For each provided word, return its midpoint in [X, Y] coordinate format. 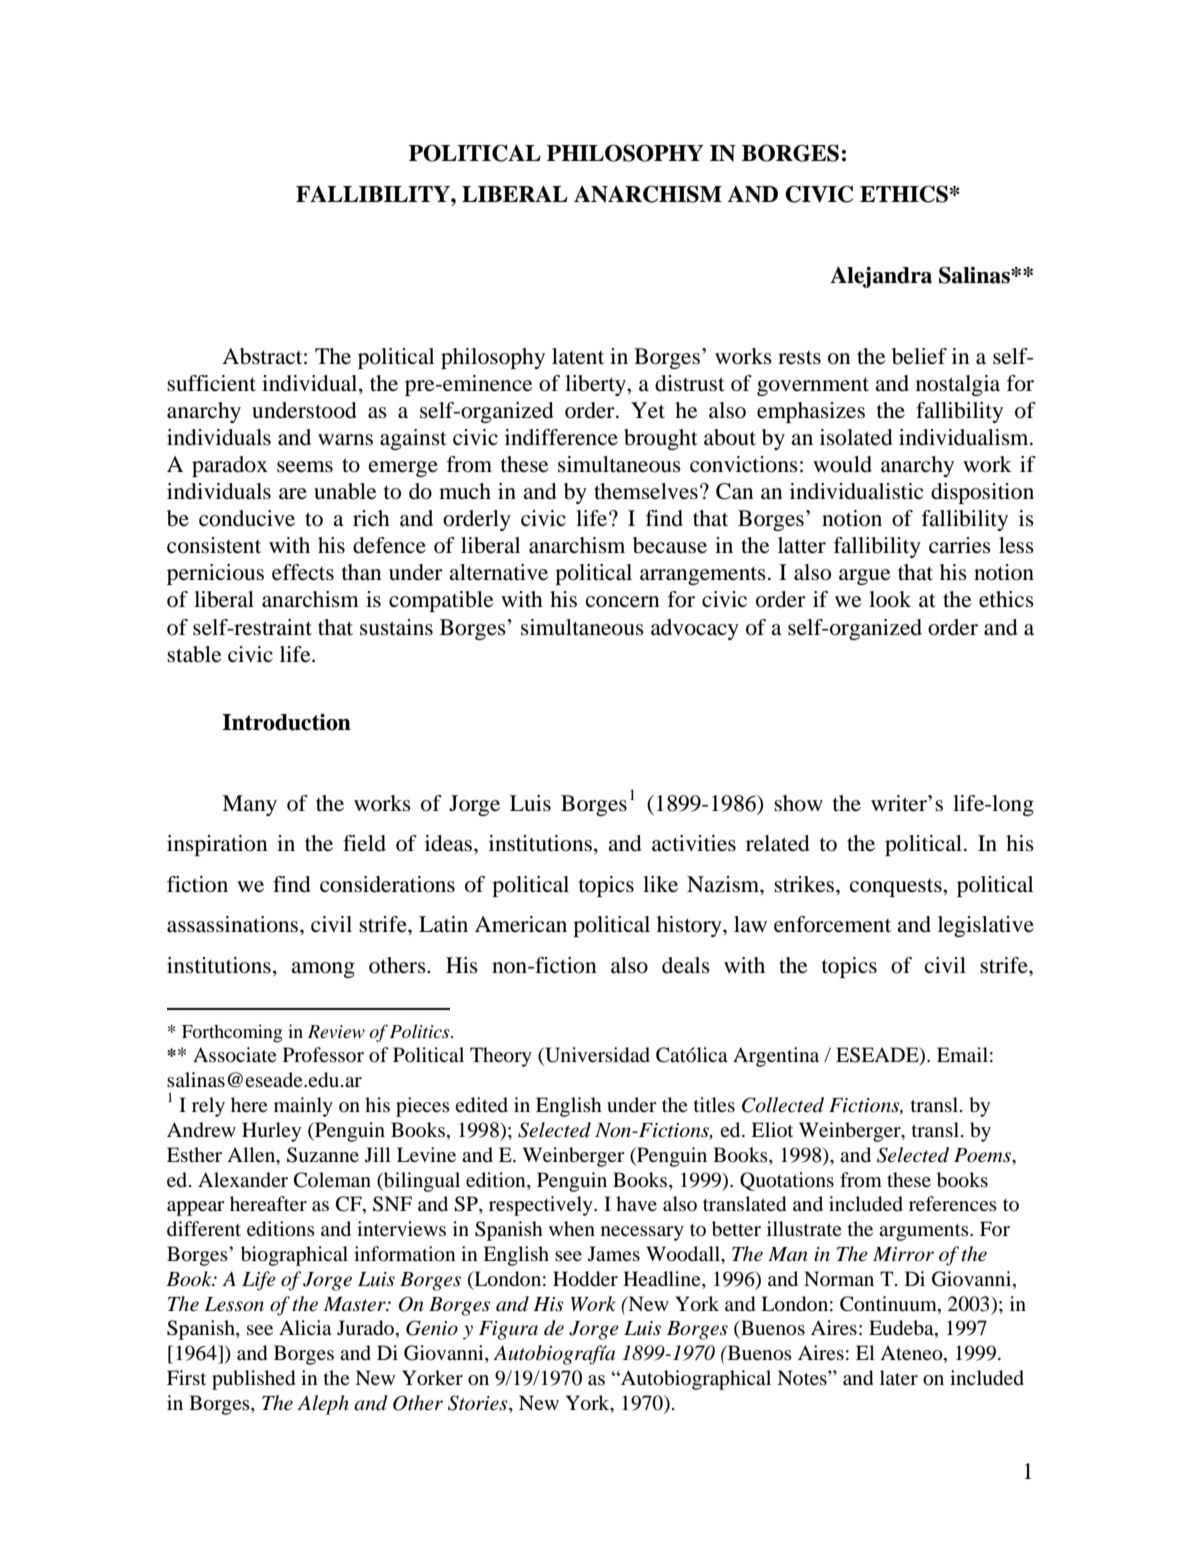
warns [345, 440]
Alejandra [881, 277]
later [899, 1377]
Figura [508, 1330]
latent [578, 356]
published [253, 1380]
